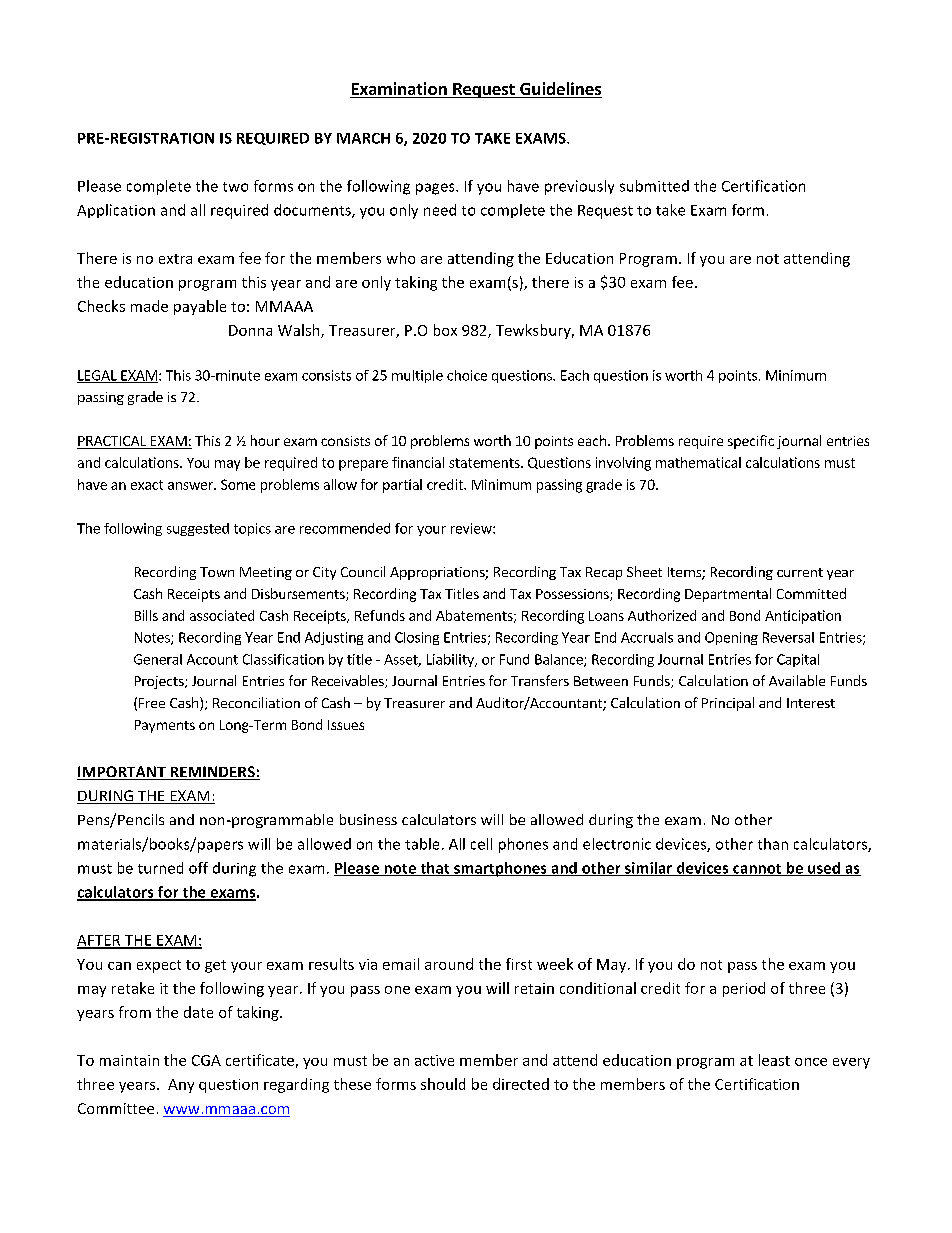 Image resolution: width=952 pixels, height=1233 pixels. I want to click on two, so click(235, 187).
